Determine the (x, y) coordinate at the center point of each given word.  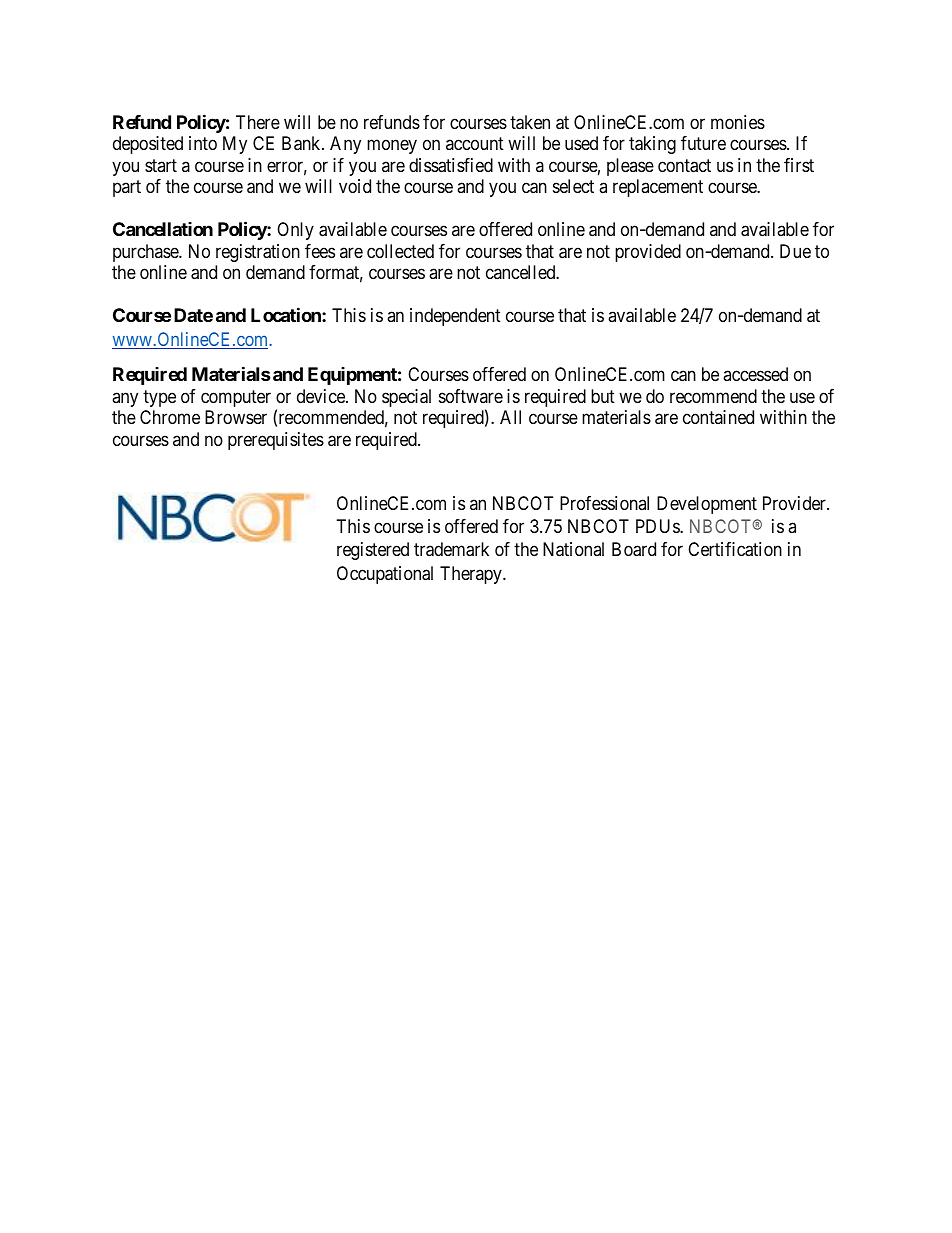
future (703, 143)
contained (718, 417)
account (475, 144)
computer (236, 398)
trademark (451, 549)
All (510, 417)
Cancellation (163, 229)
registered (373, 551)
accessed (755, 374)
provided (648, 253)
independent (455, 317)
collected (400, 251)
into (203, 143)
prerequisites (276, 441)
